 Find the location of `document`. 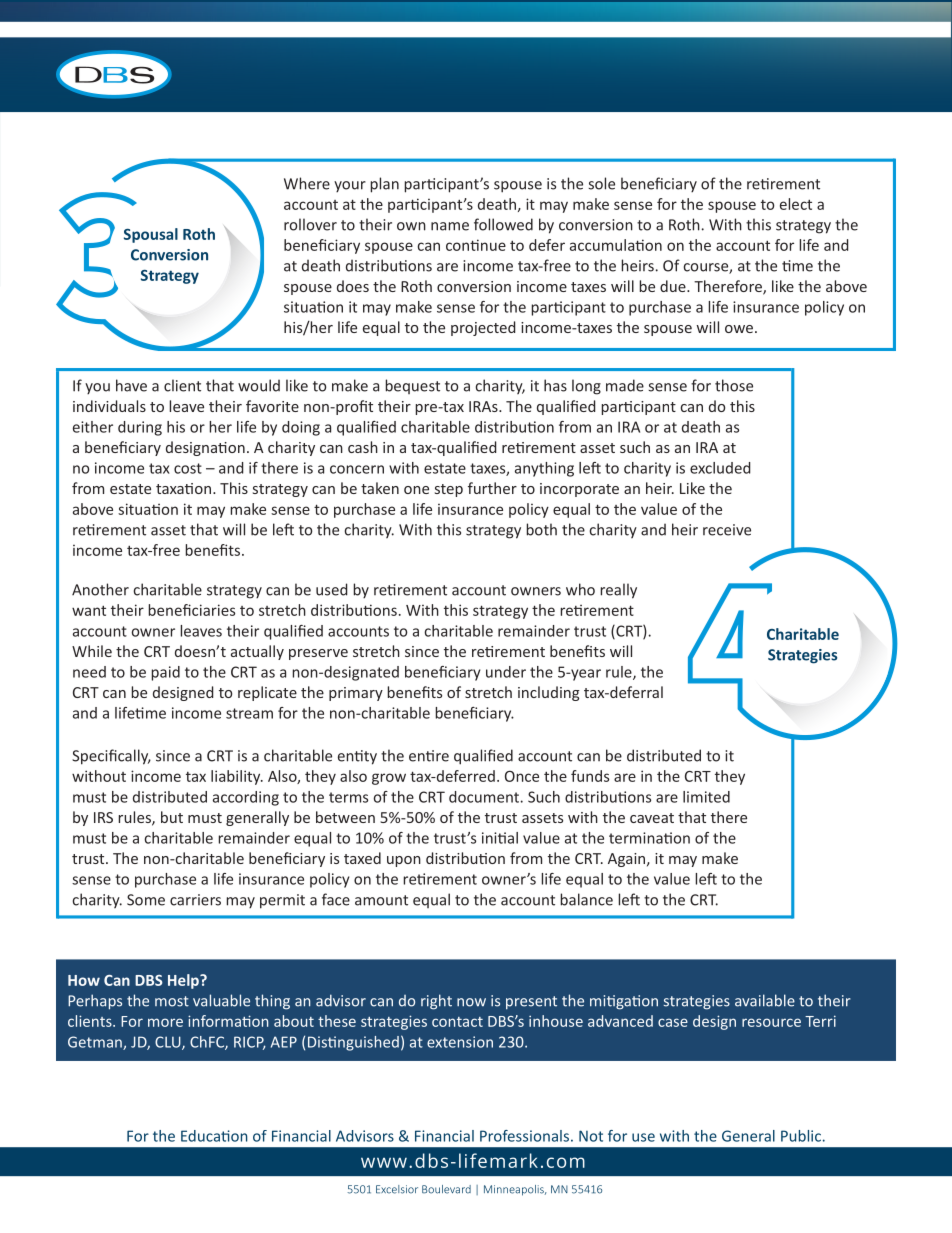

document is located at coordinates (484, 797).
